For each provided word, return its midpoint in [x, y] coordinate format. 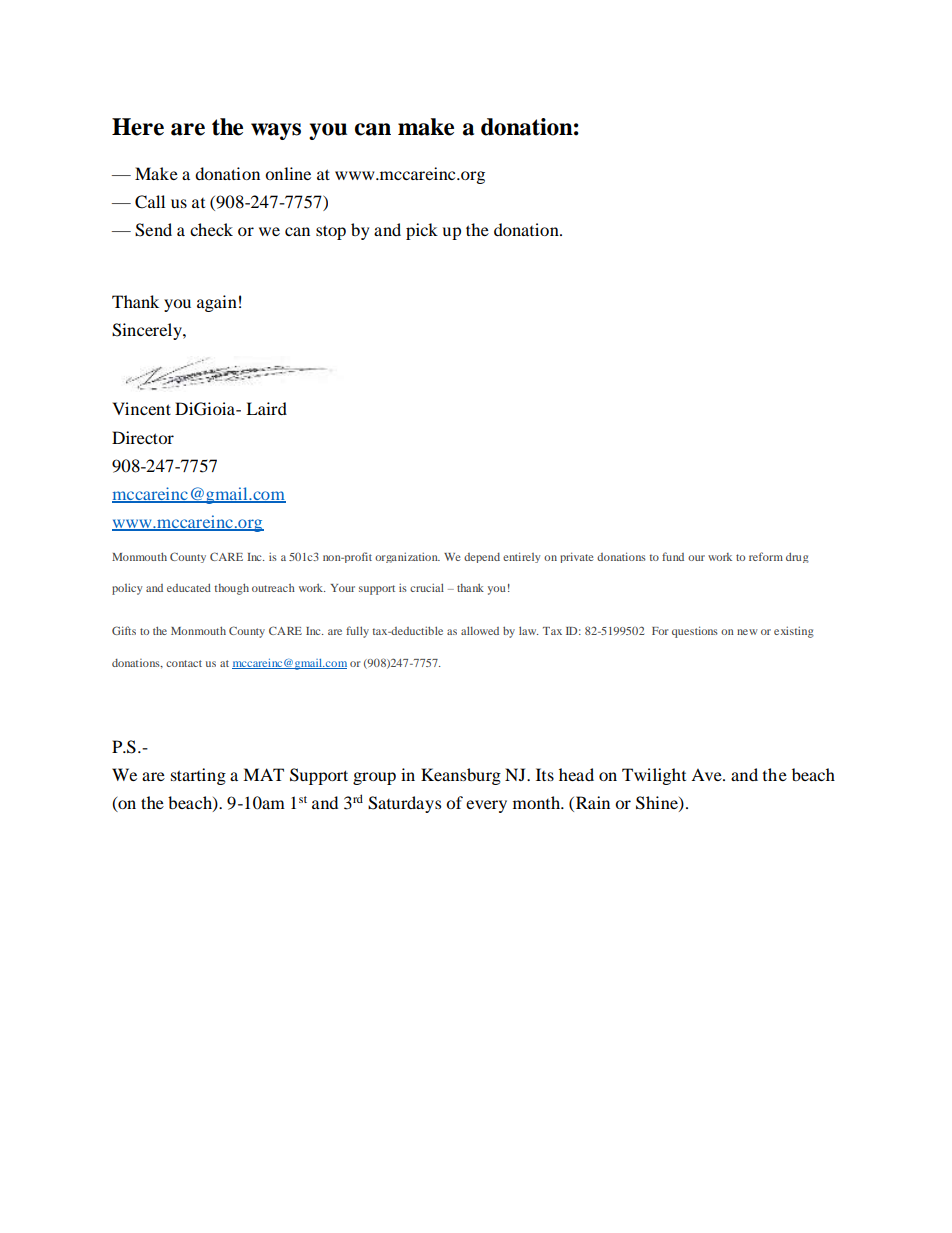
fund [673, 556]
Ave [707, 775]
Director [143, 437]
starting [198, 776]
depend [482, 558]
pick [422, 231]
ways [276, 131]
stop [331, 232]
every [486, 806]
